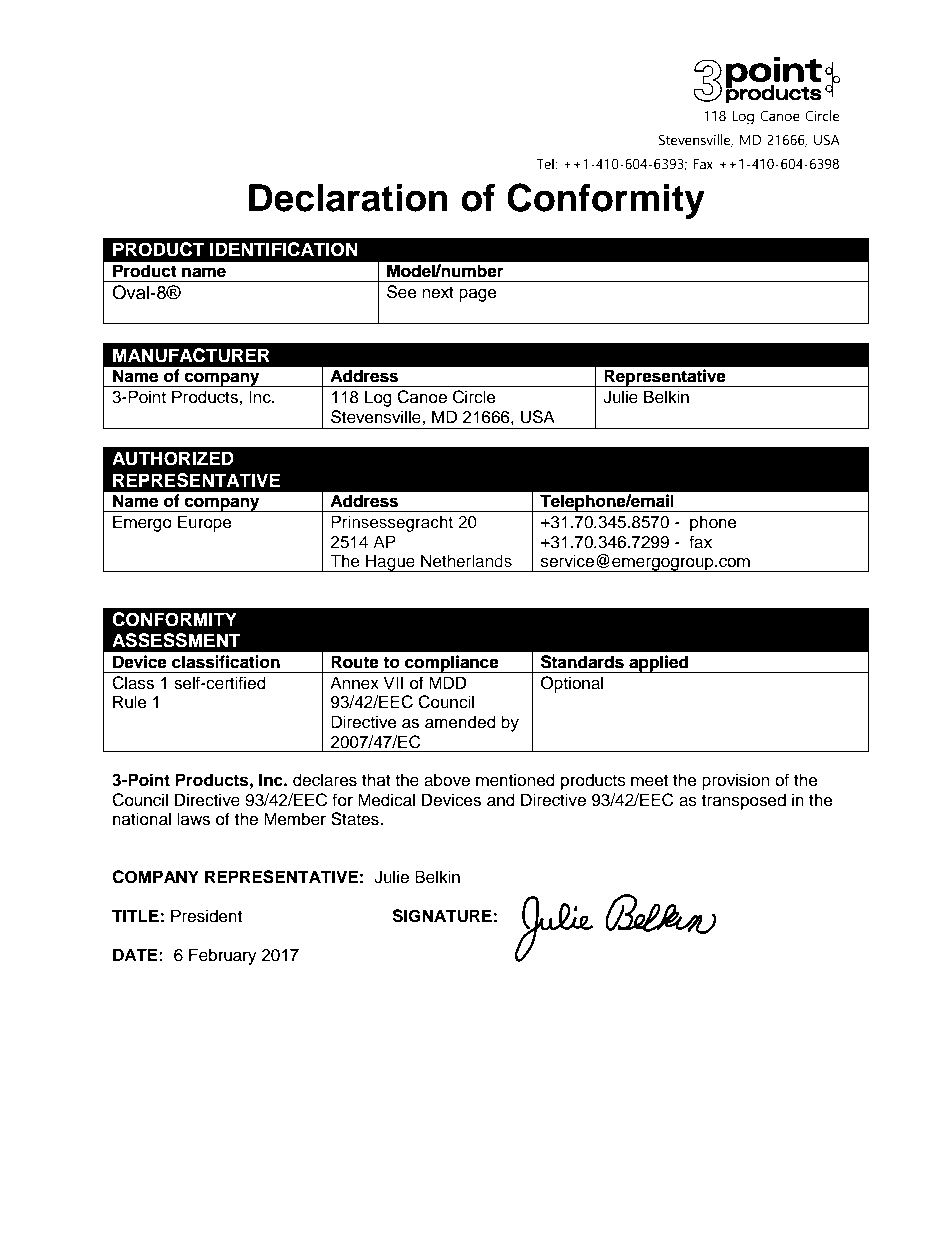 The height and width of the screenshot is (1233, 952). I want to click on above, so click(447, 780).
